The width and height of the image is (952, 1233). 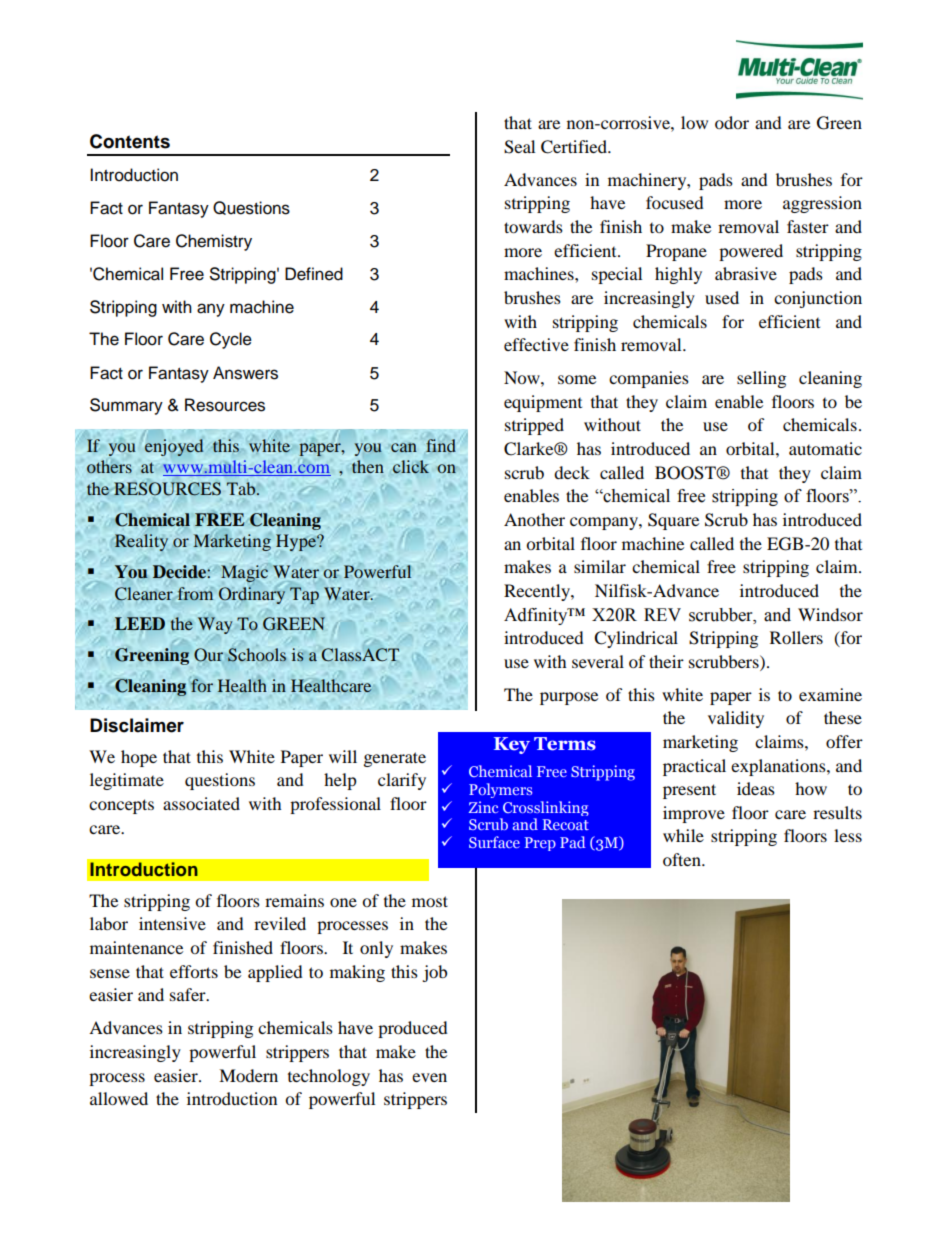 I want to click on intensive, so click(x=172, y=923).
